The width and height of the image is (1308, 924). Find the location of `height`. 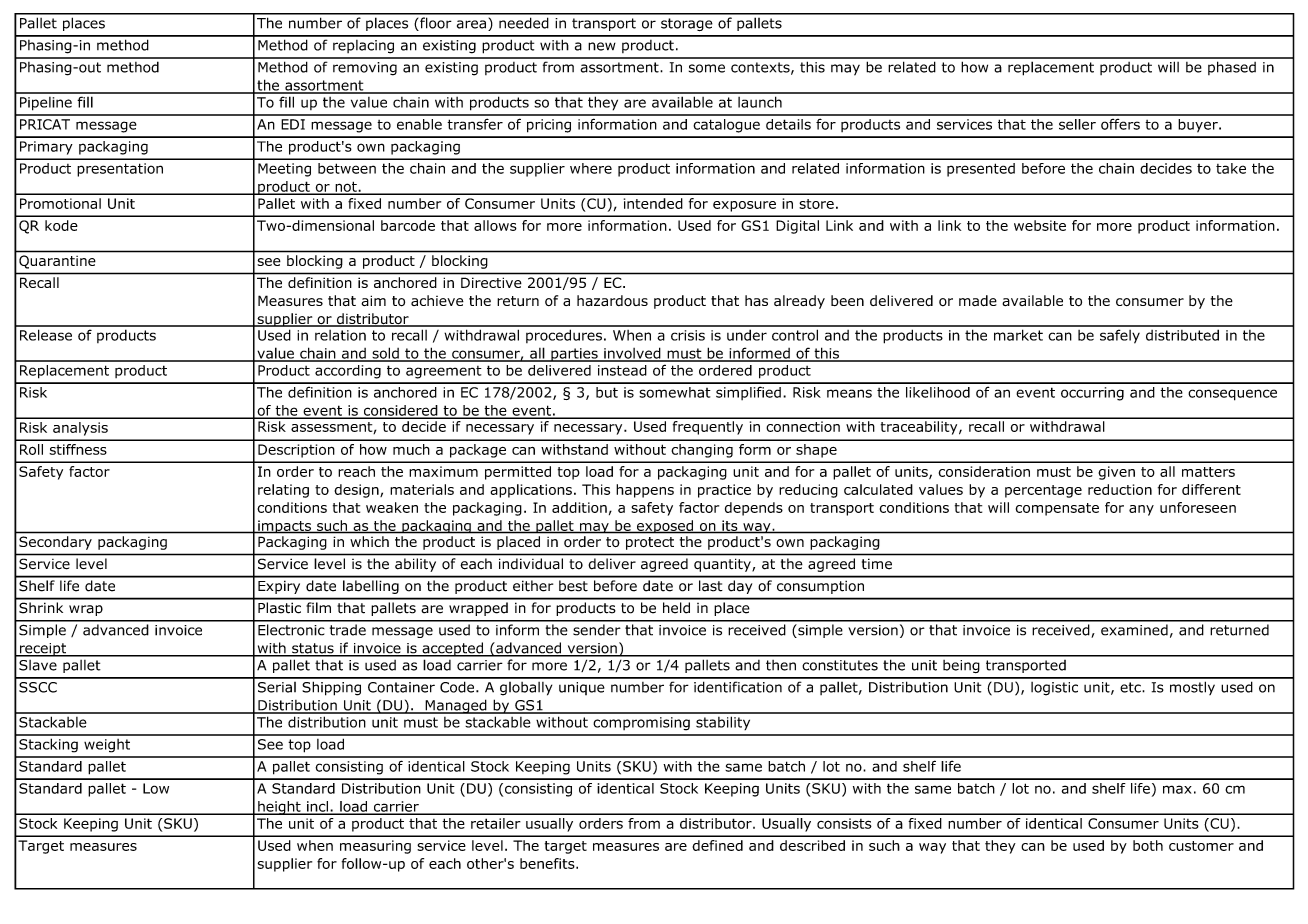

height is located at coordinates (279, 808).
